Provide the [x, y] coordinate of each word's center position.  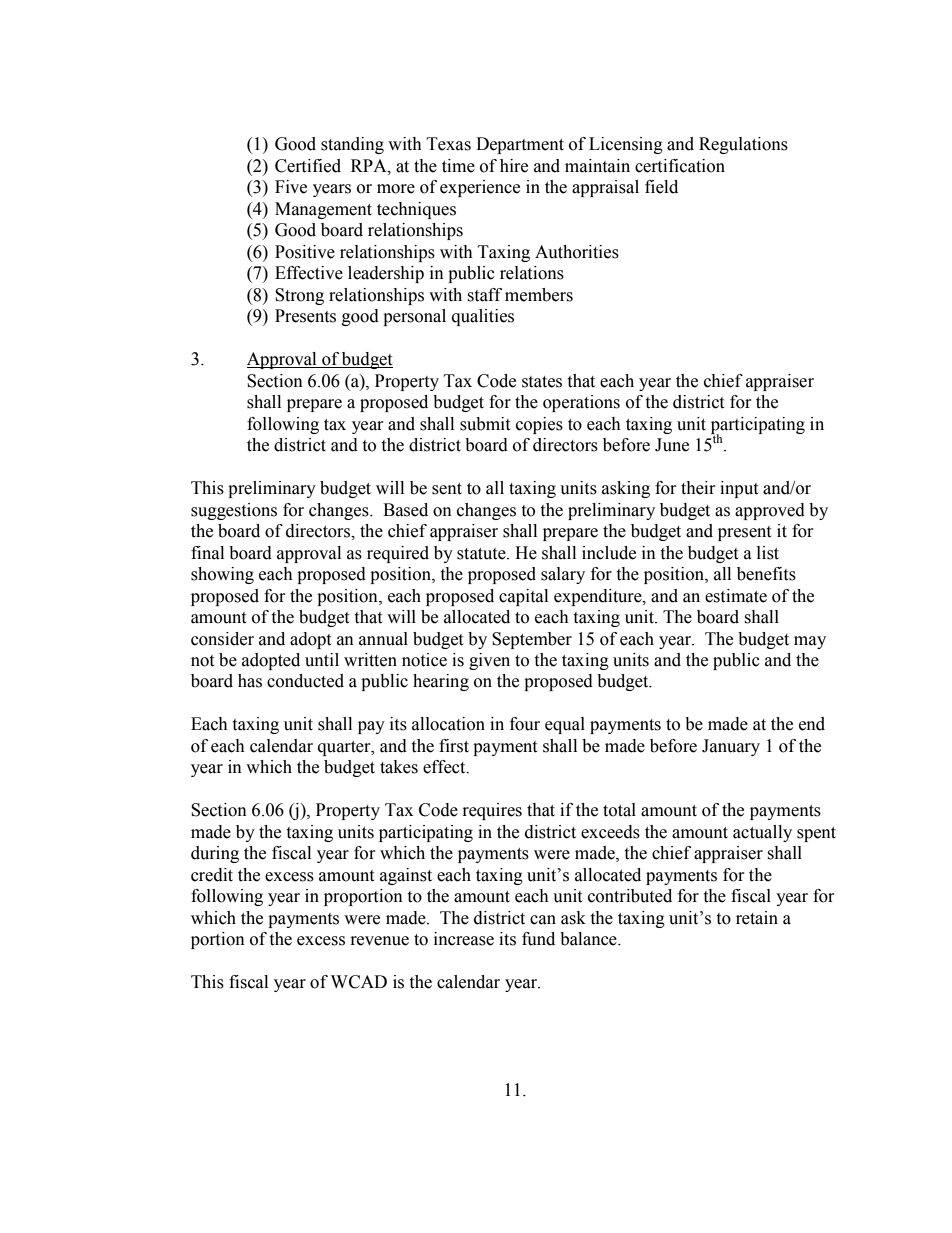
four [525, 724]
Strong [299, 296]
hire [514, 166]
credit [212, 875]
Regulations [743, 145]
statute [482, 554]
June [672, 445]
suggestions [234, 511]
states [542, 382]
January [731, 747]
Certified [308, 166]
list [768, 553]
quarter [345, 748]
